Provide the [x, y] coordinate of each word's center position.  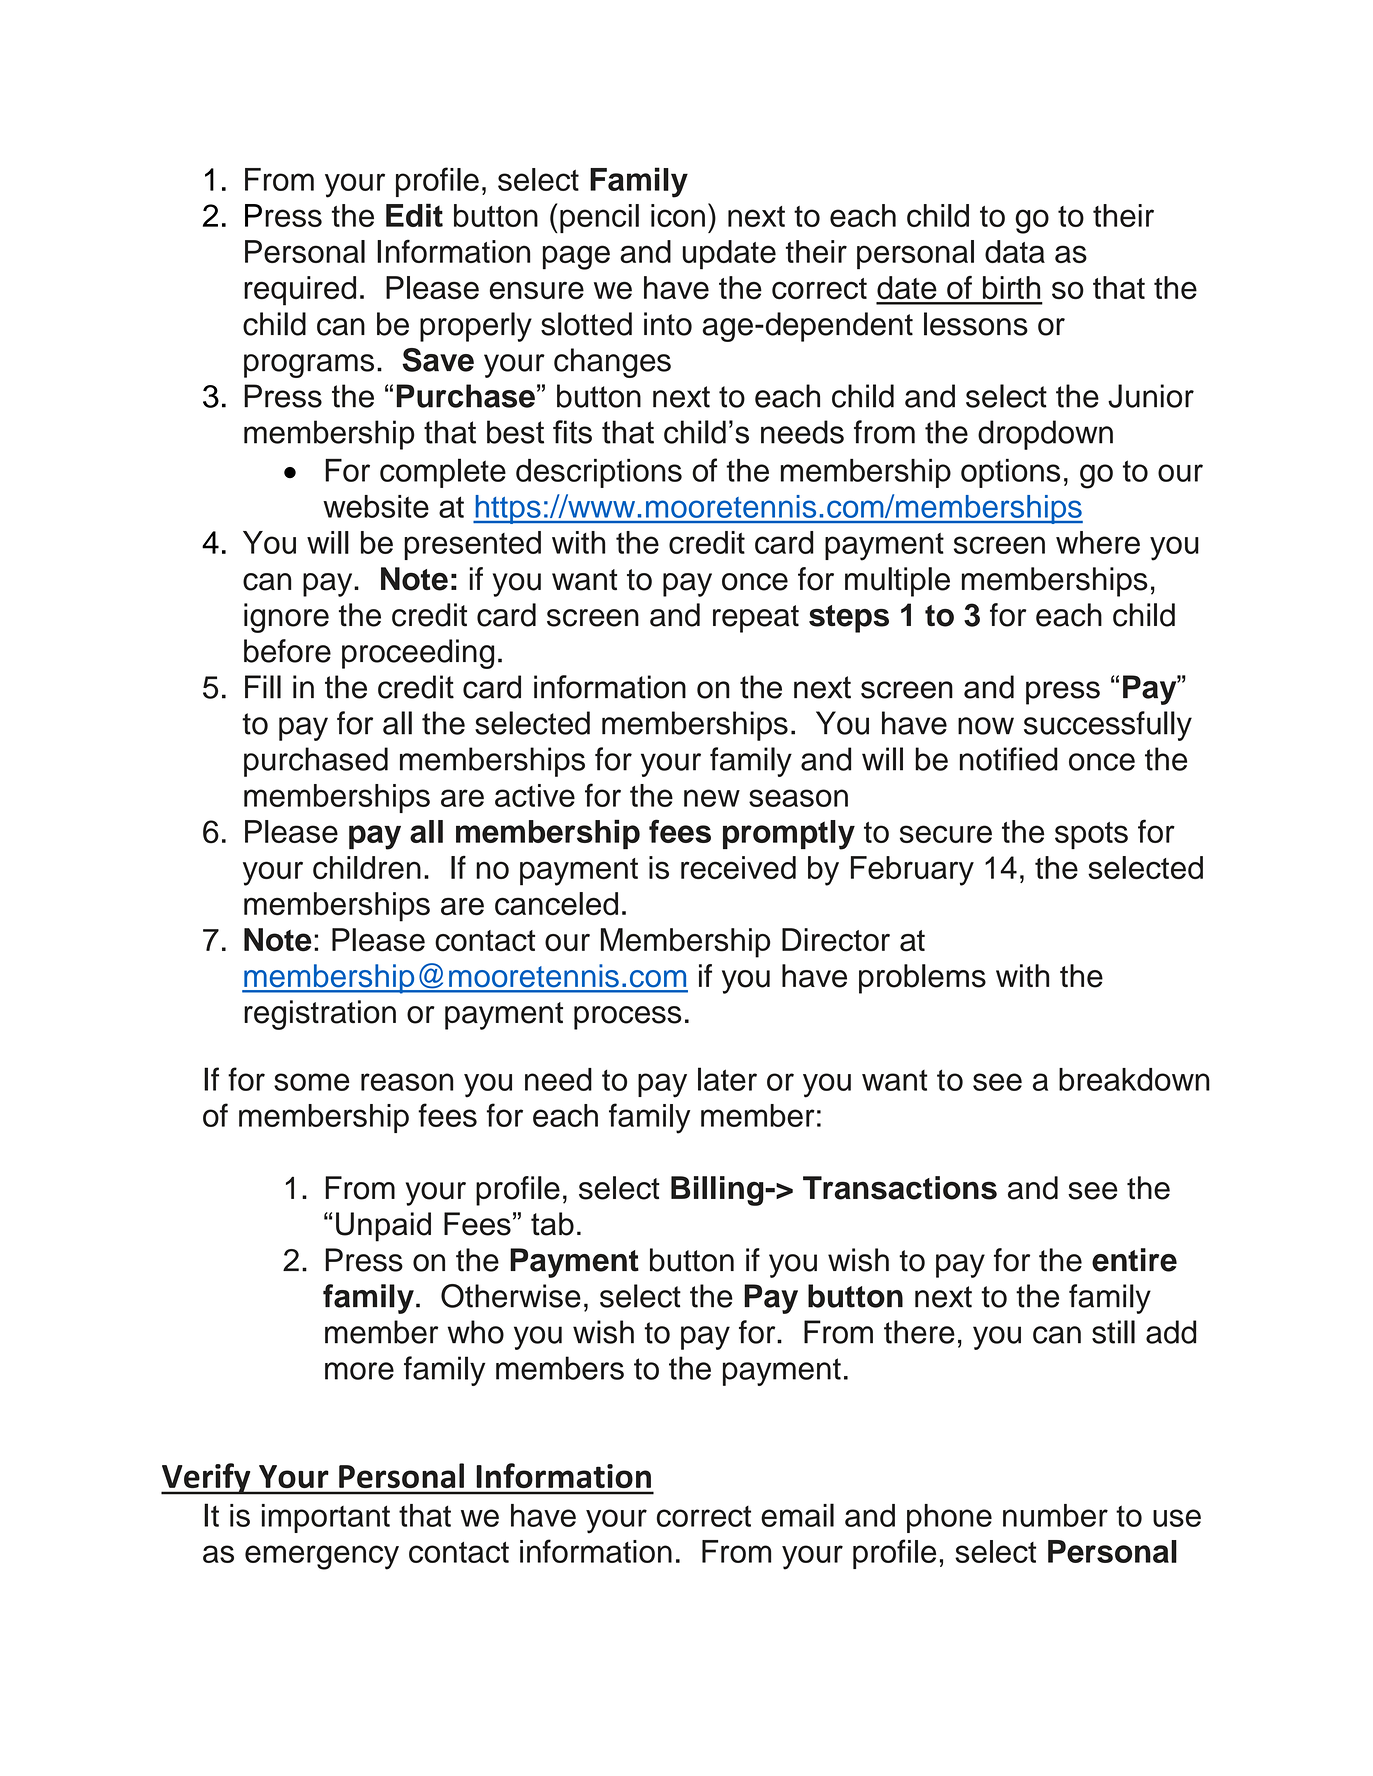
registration [320, 1015]
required [300, 291]
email [797, 1515]
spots [1091, 835]
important [326, 1518]
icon [678, 215]
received [738, 867]
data [1015, 251]
